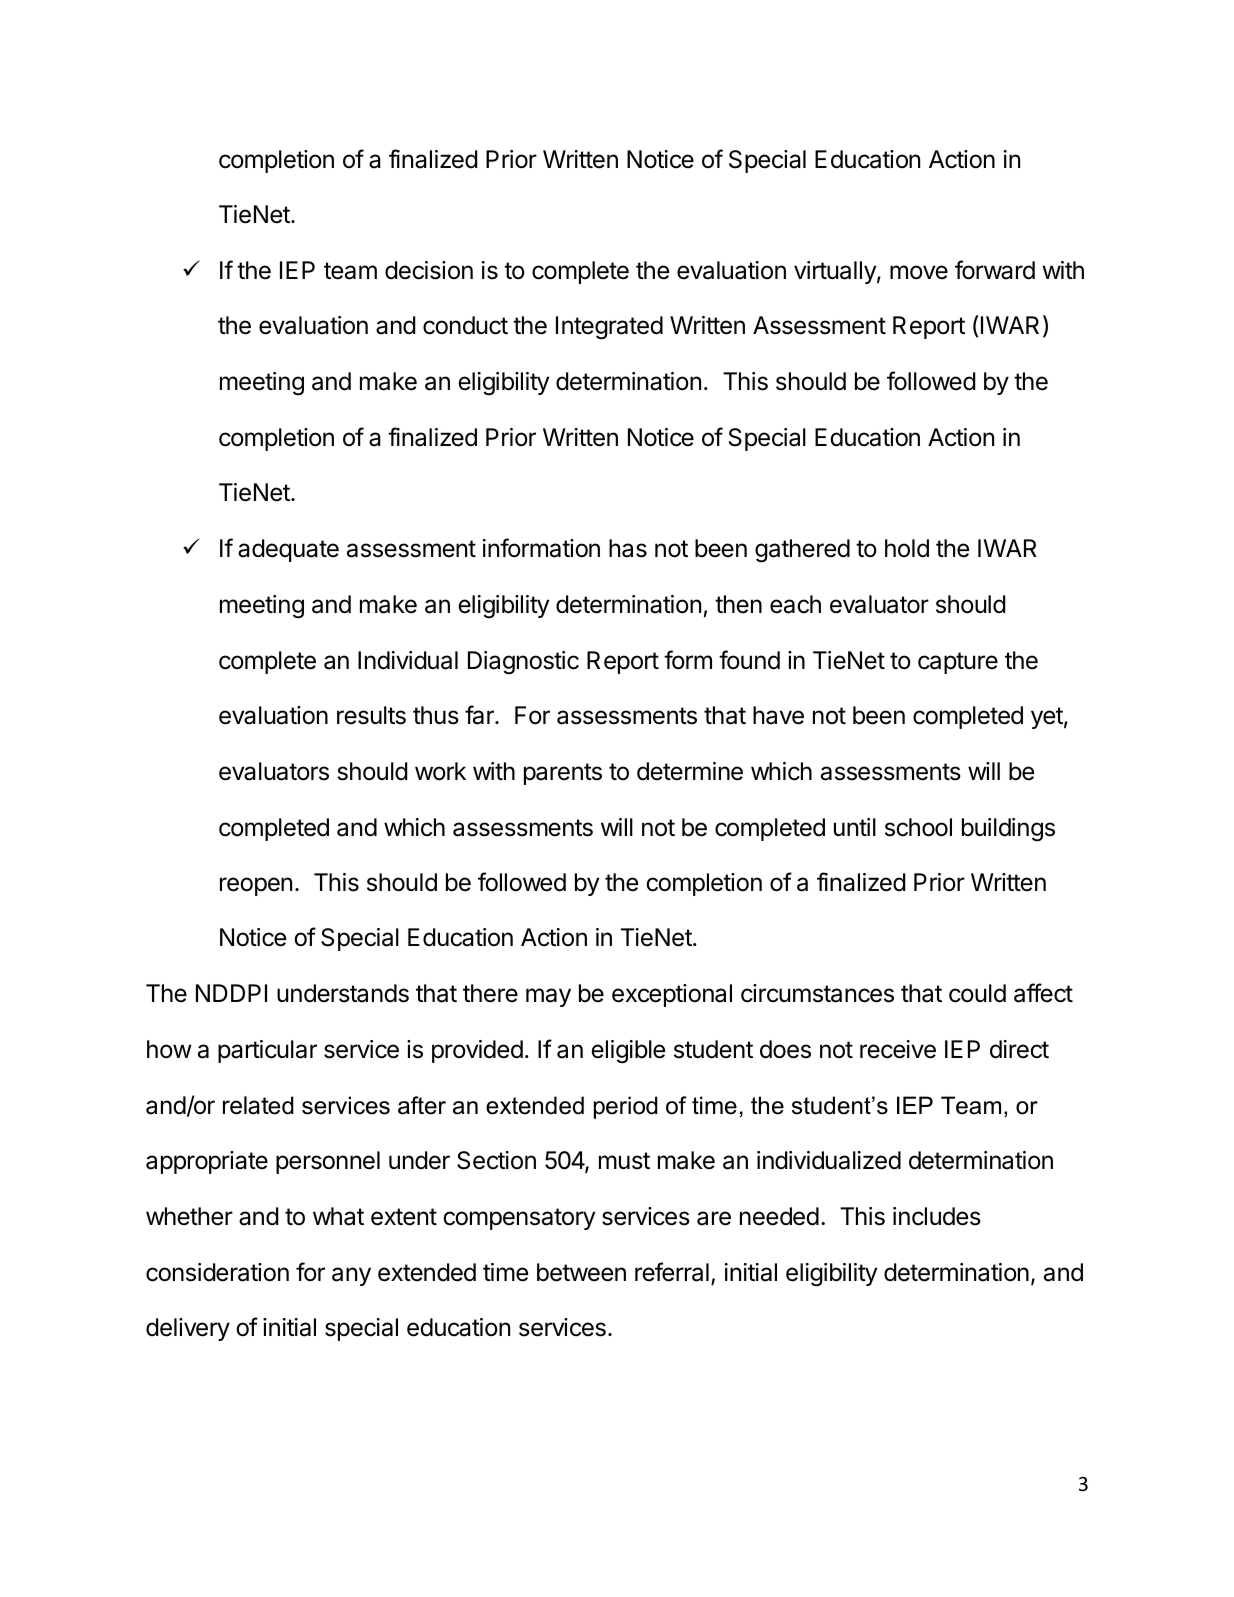 Image resolution: width=1234 pixels, height=1597 pixels. I want to click on receive, so click(898, 1049).
